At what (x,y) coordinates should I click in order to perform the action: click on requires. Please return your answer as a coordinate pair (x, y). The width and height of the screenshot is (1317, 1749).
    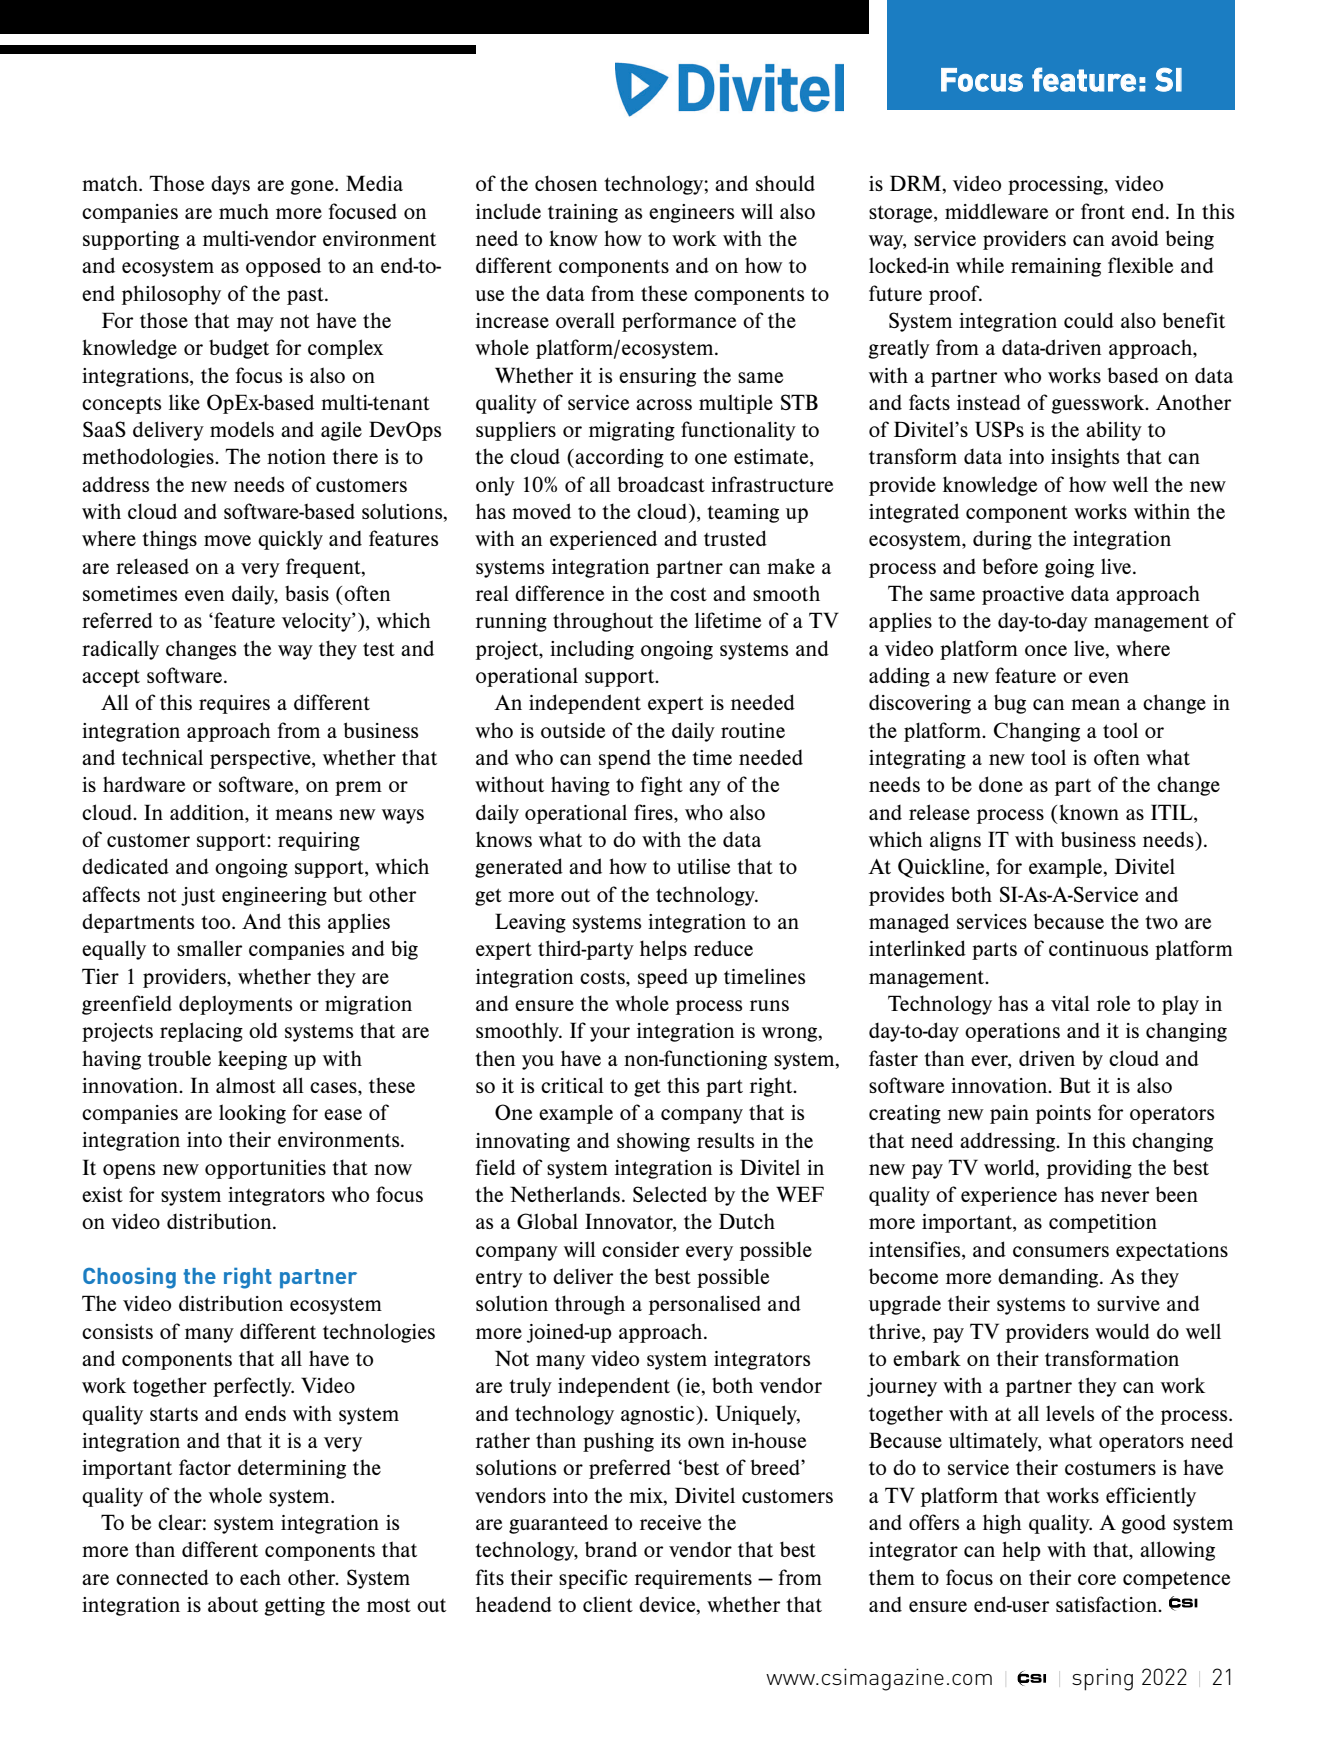
    Looking at the image, I should click on (234, 704).
